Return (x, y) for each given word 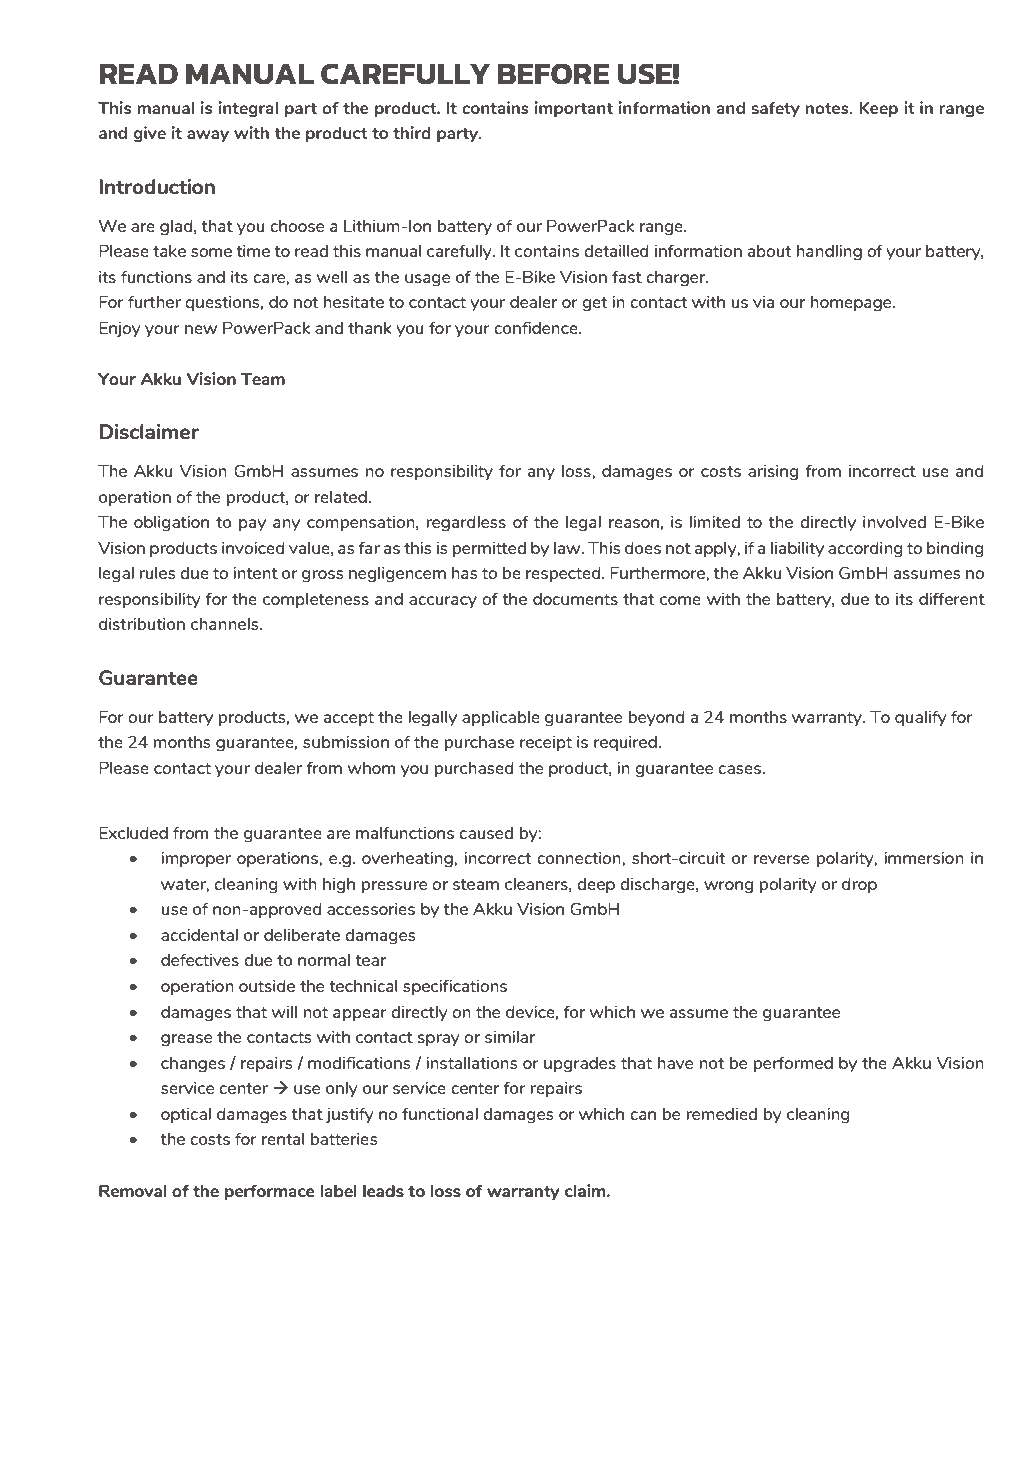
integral (248, 109)
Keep (878, 109)
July (146, 1400)
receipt (546, 743)
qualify (921, 718)
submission (346, 742)
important (574, 109)
